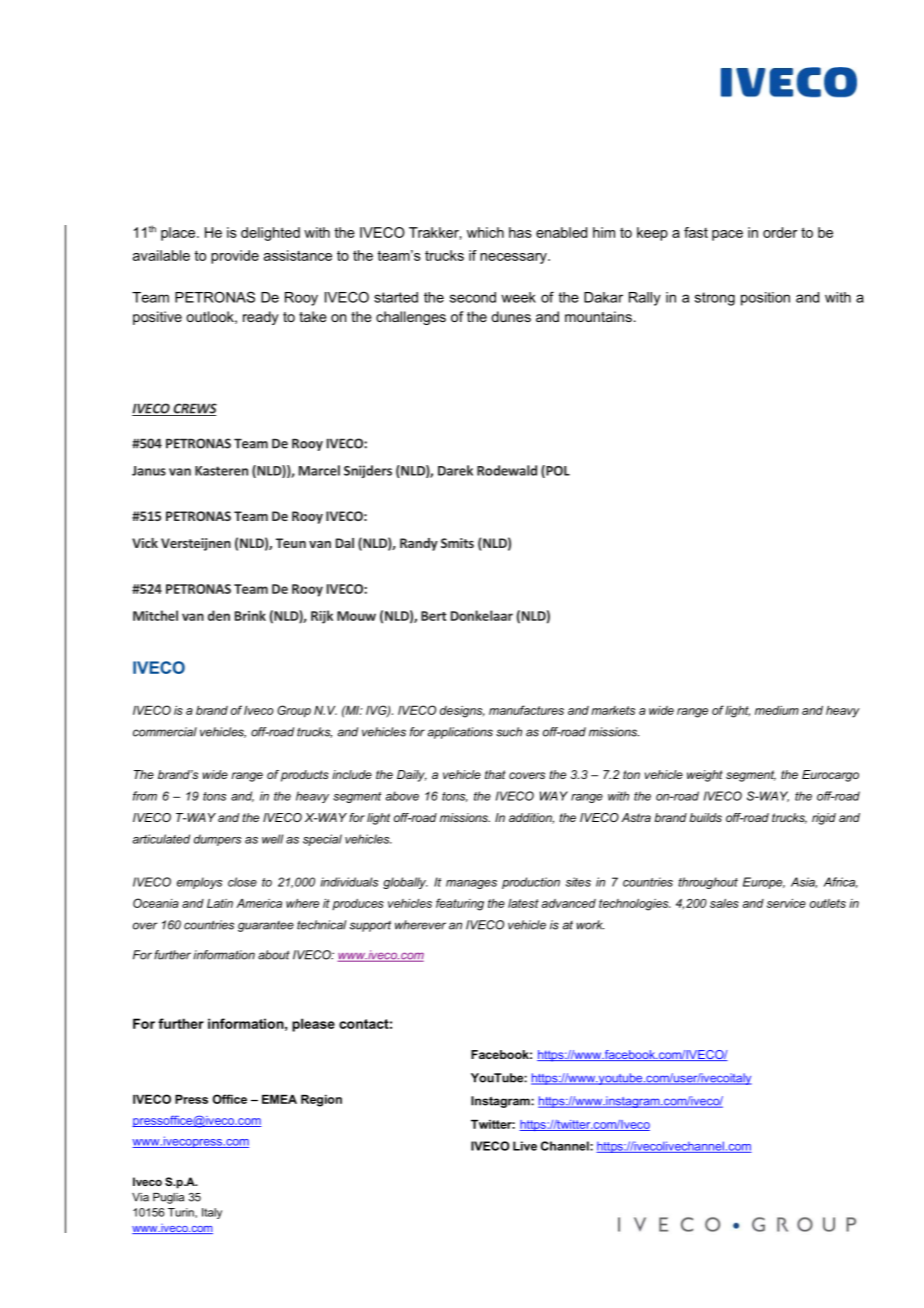  What do you see at coordinates (777, 710) in the screenshot?
I see `medium` at bounding box center [777, 710].
